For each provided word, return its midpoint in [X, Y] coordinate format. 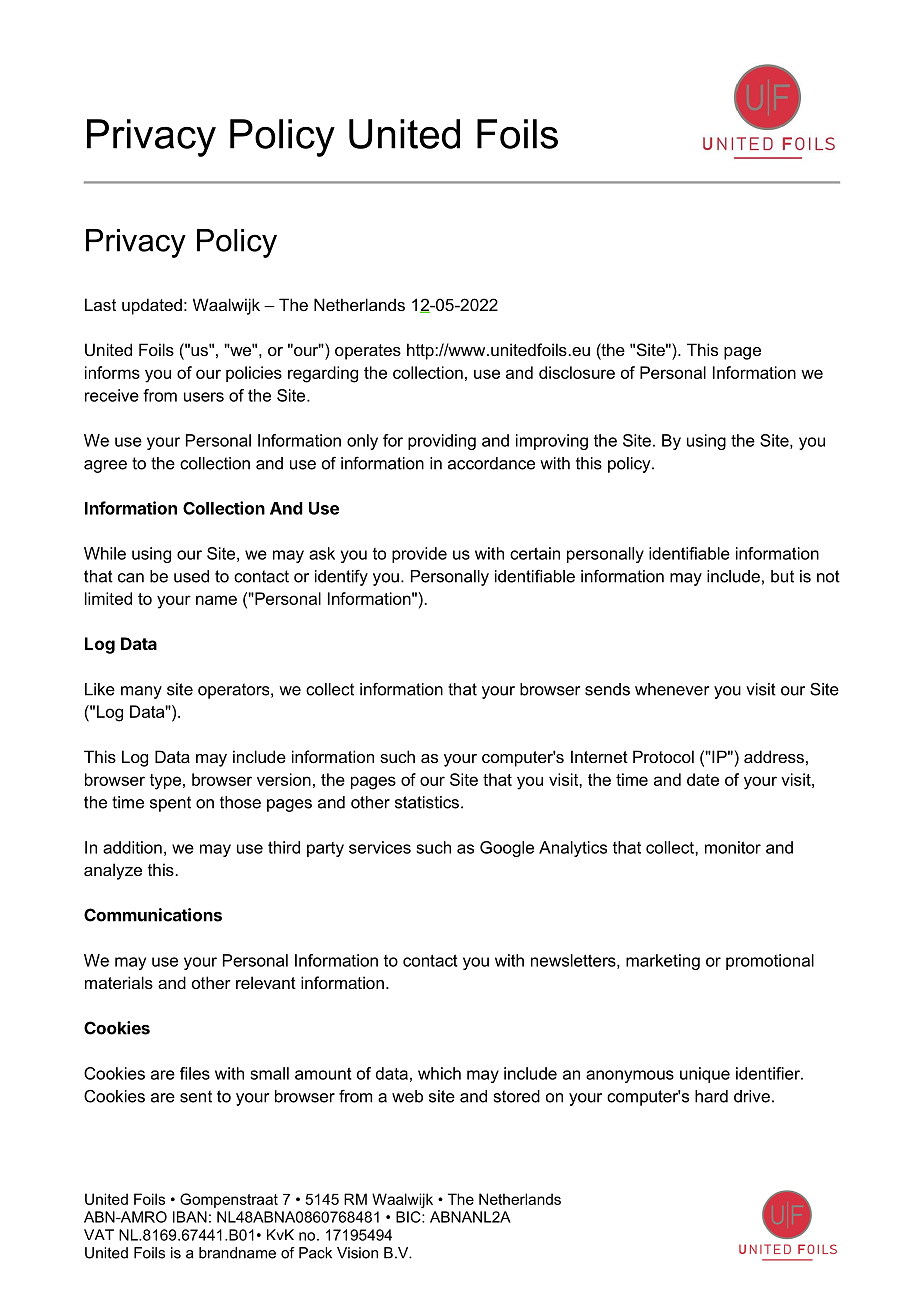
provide [419, 555]
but [782, 576]
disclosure [577, 372]
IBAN [190, 1217]
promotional [770, 962]
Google [507, 849]
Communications [153, 915]
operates [368, 352]
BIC [409, 1217]
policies [254, 374]
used [191, 576]
